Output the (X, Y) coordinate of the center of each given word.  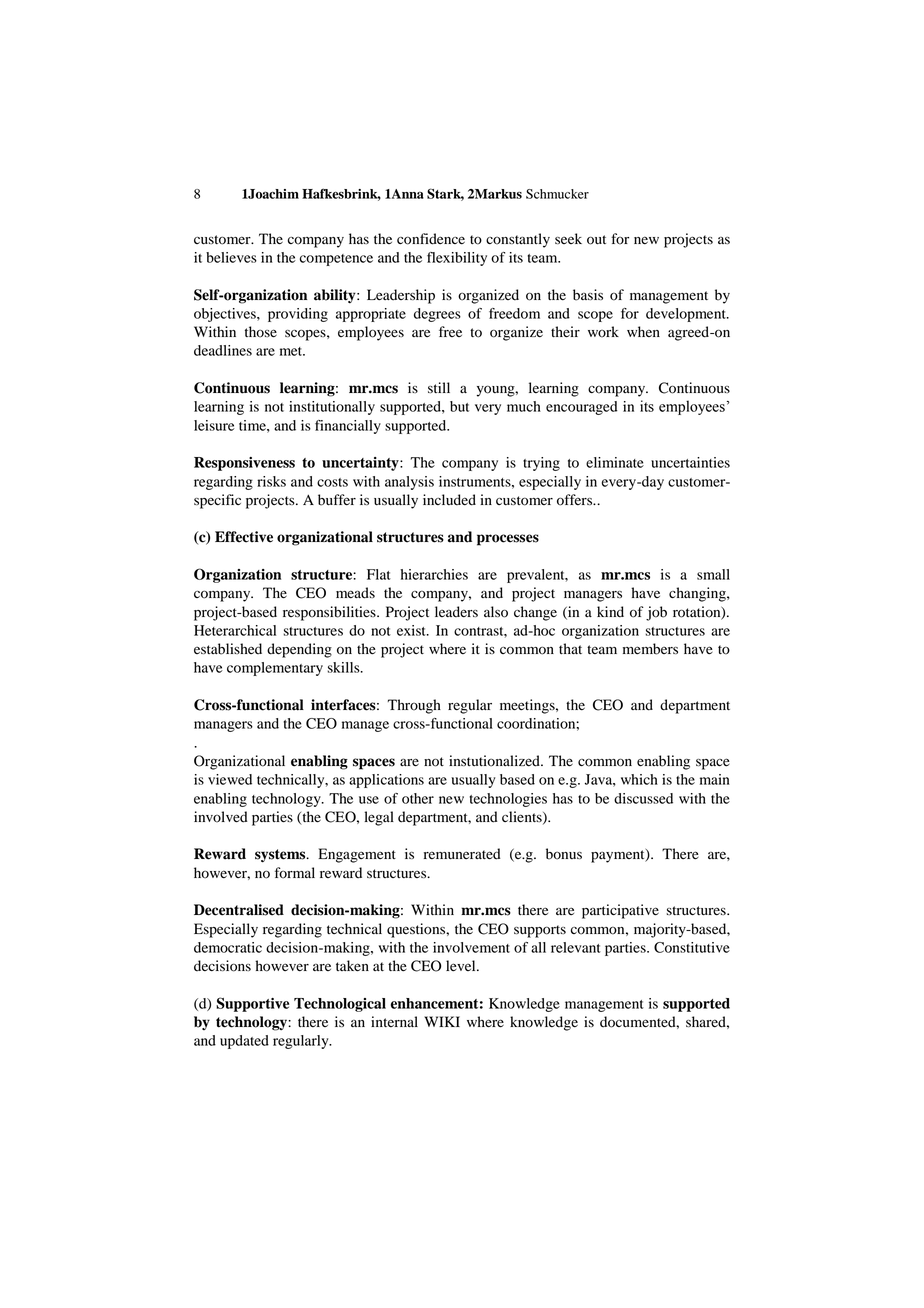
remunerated (462, 854)
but (459, 406)
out (596, 240)
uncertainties (690, 462)
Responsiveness (244, 464)
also (496, 612)
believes (231, 257)
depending (299, 650)
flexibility (457, 259)
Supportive (252, 1004)
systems (281, 856)
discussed (643, 798)
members (650, 649)
